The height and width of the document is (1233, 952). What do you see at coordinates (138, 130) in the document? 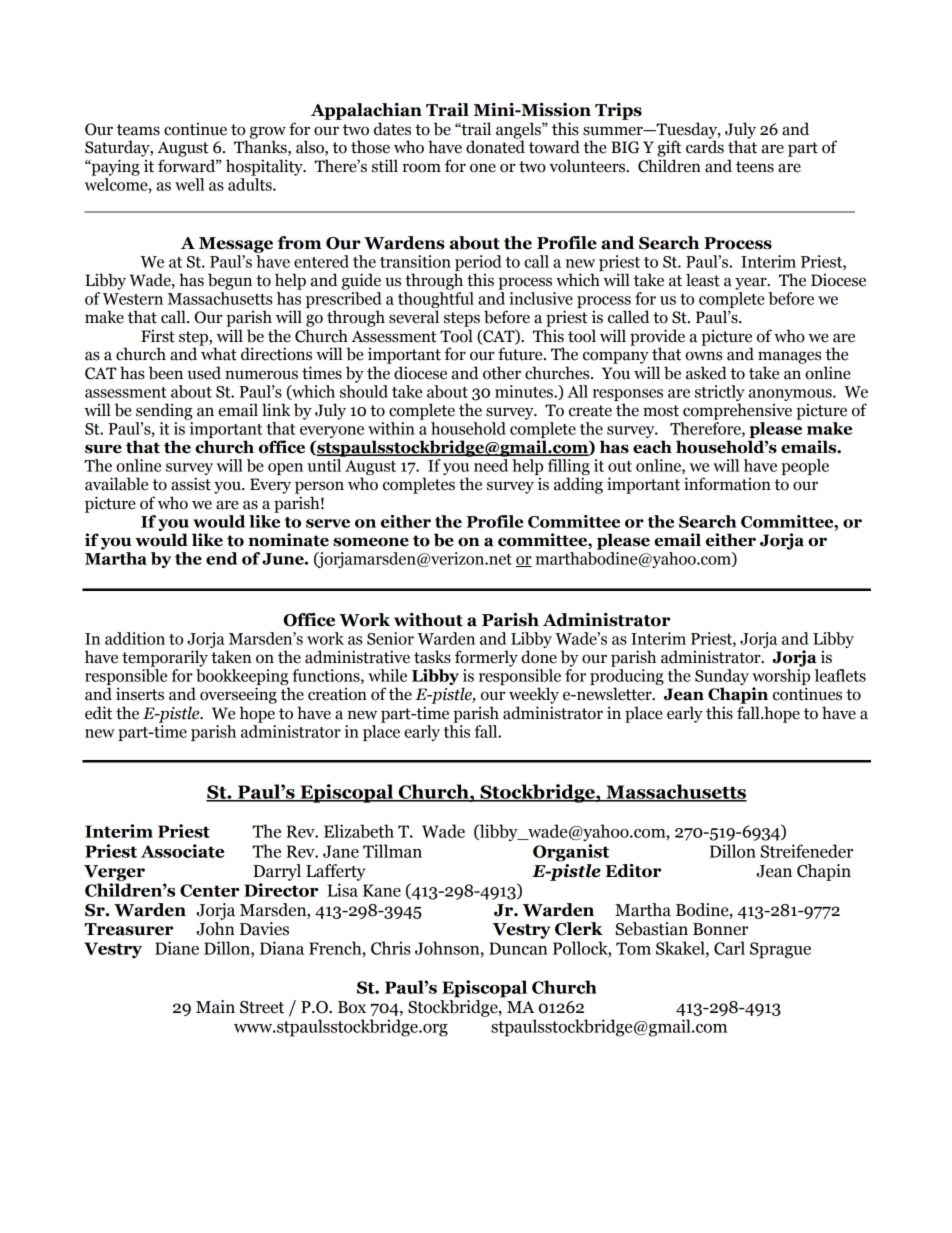
I see `teams` at bounding box center [138, 130].
